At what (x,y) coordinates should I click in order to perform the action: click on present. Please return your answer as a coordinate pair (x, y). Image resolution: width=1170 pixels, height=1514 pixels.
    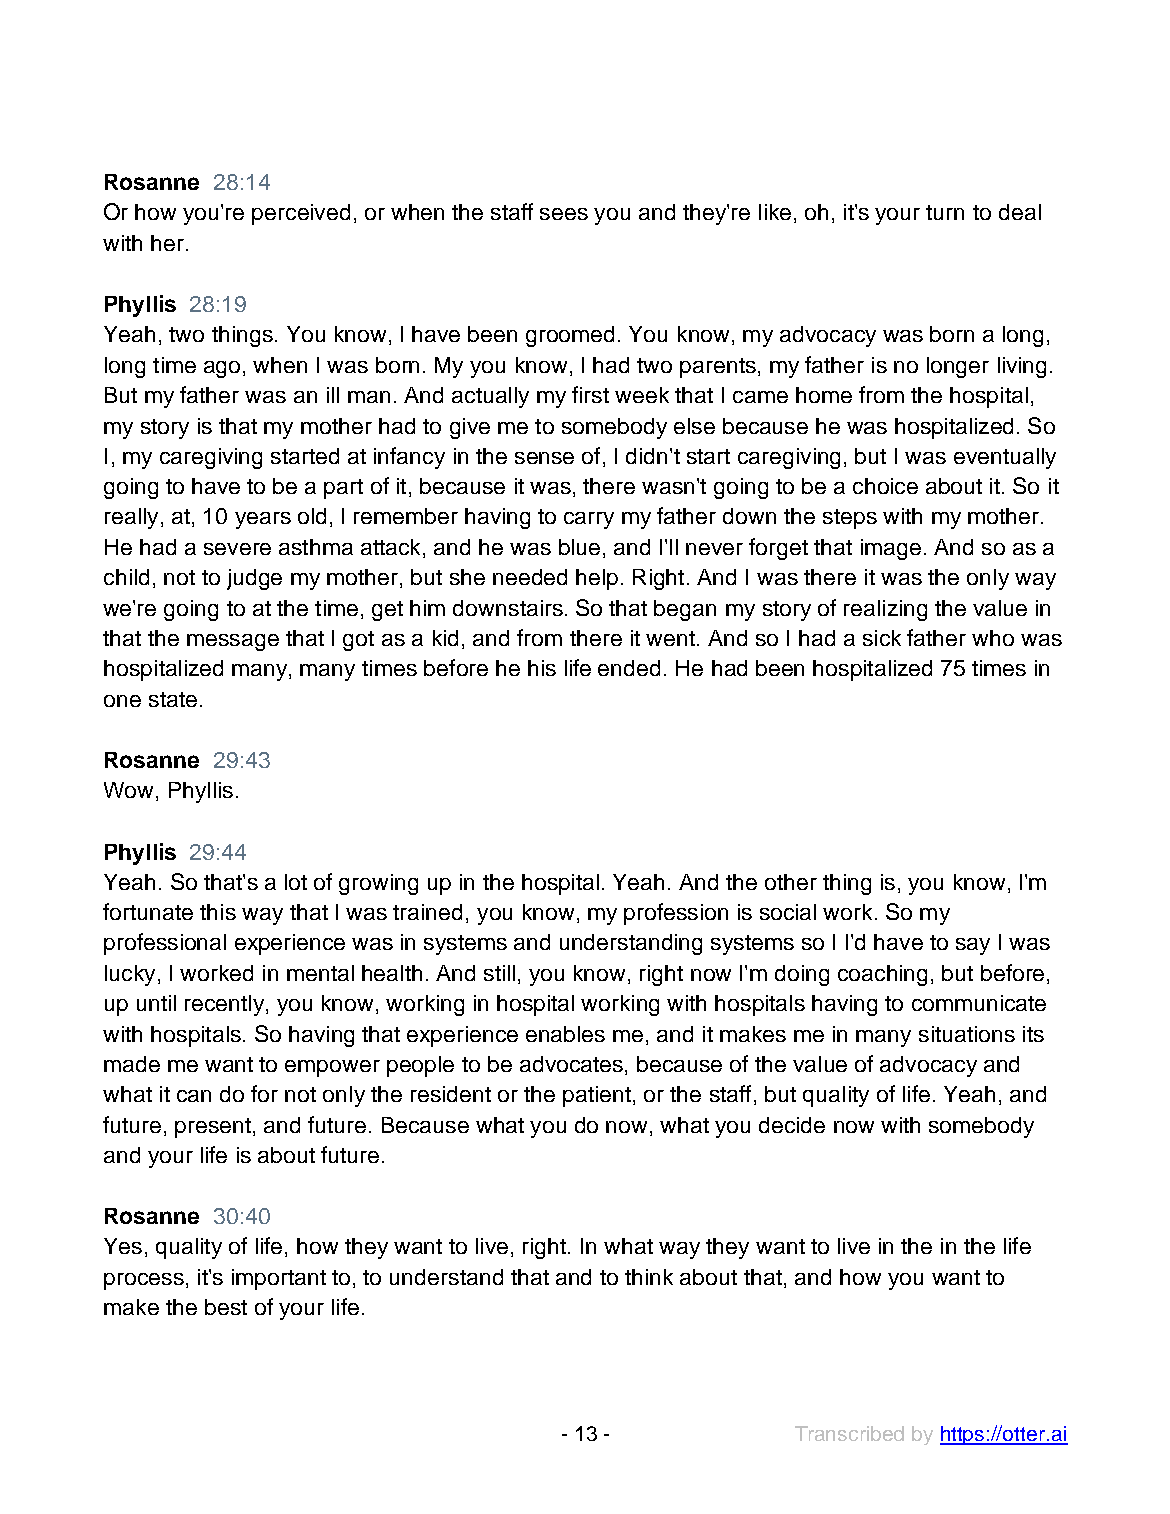
    Looking at the image, I should click on (214, 1128).
